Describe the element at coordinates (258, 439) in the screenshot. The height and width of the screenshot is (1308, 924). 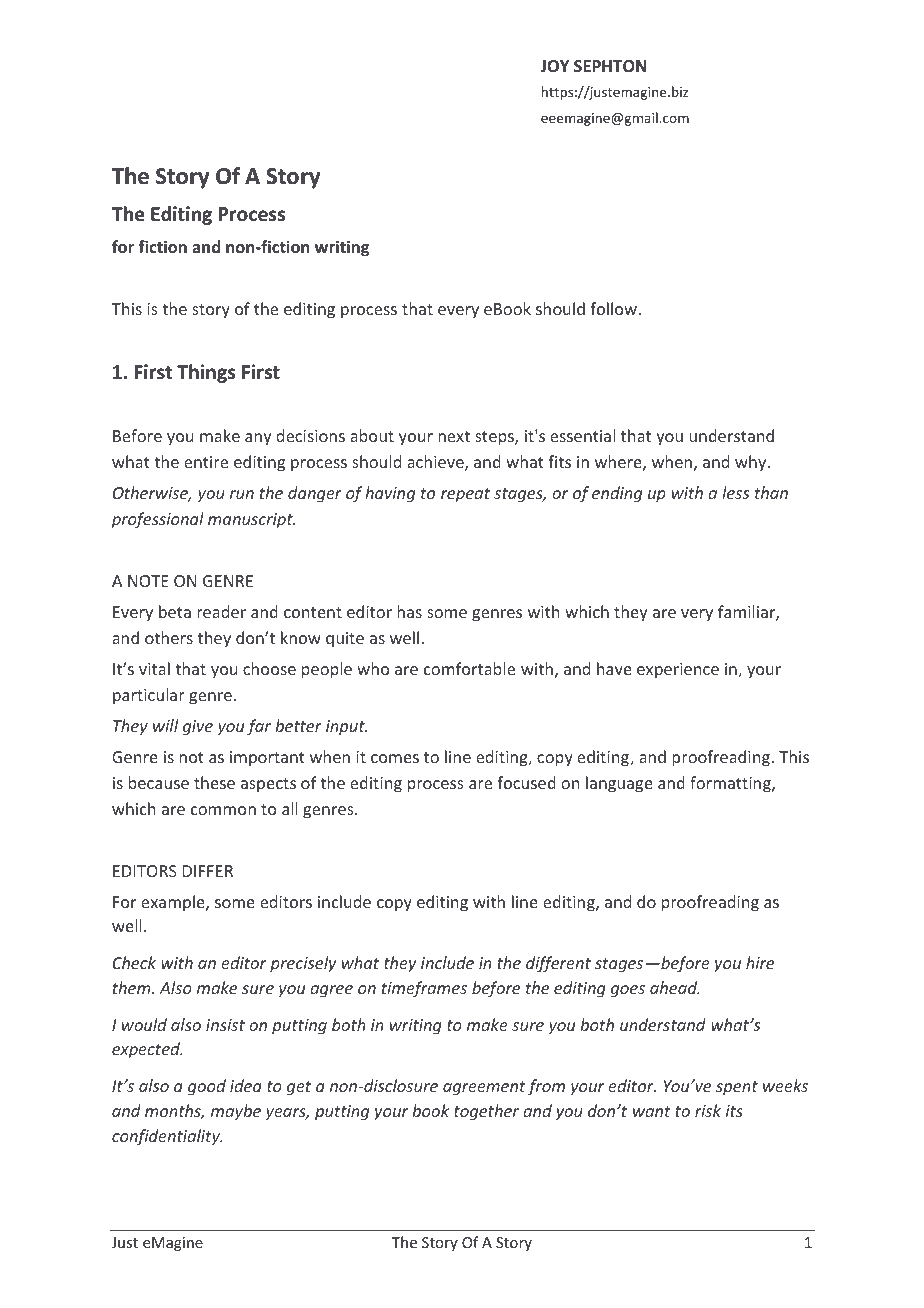
I see `any` at that location.
